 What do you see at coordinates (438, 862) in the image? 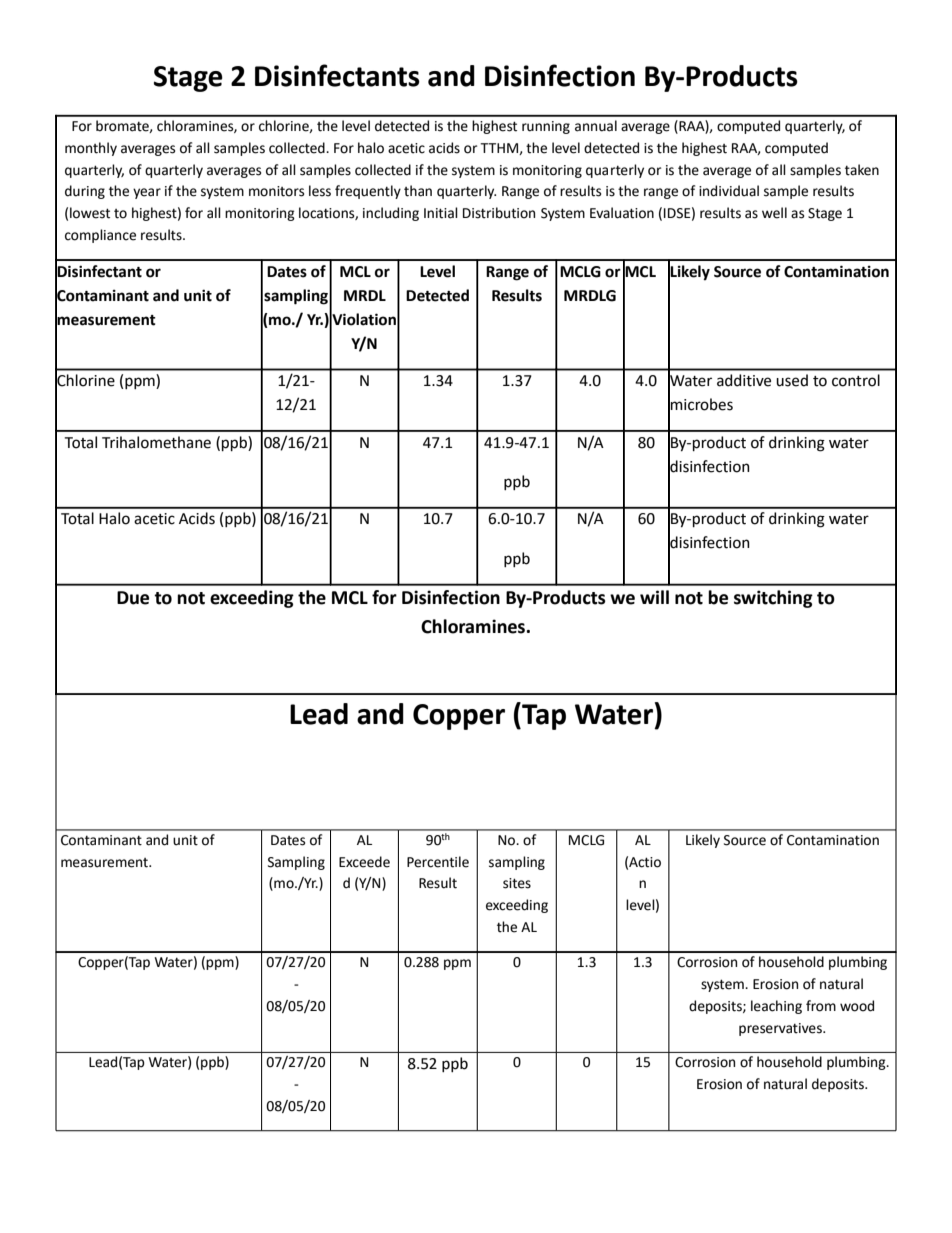
I see `Percentile` at bounding box center [438, 862].
